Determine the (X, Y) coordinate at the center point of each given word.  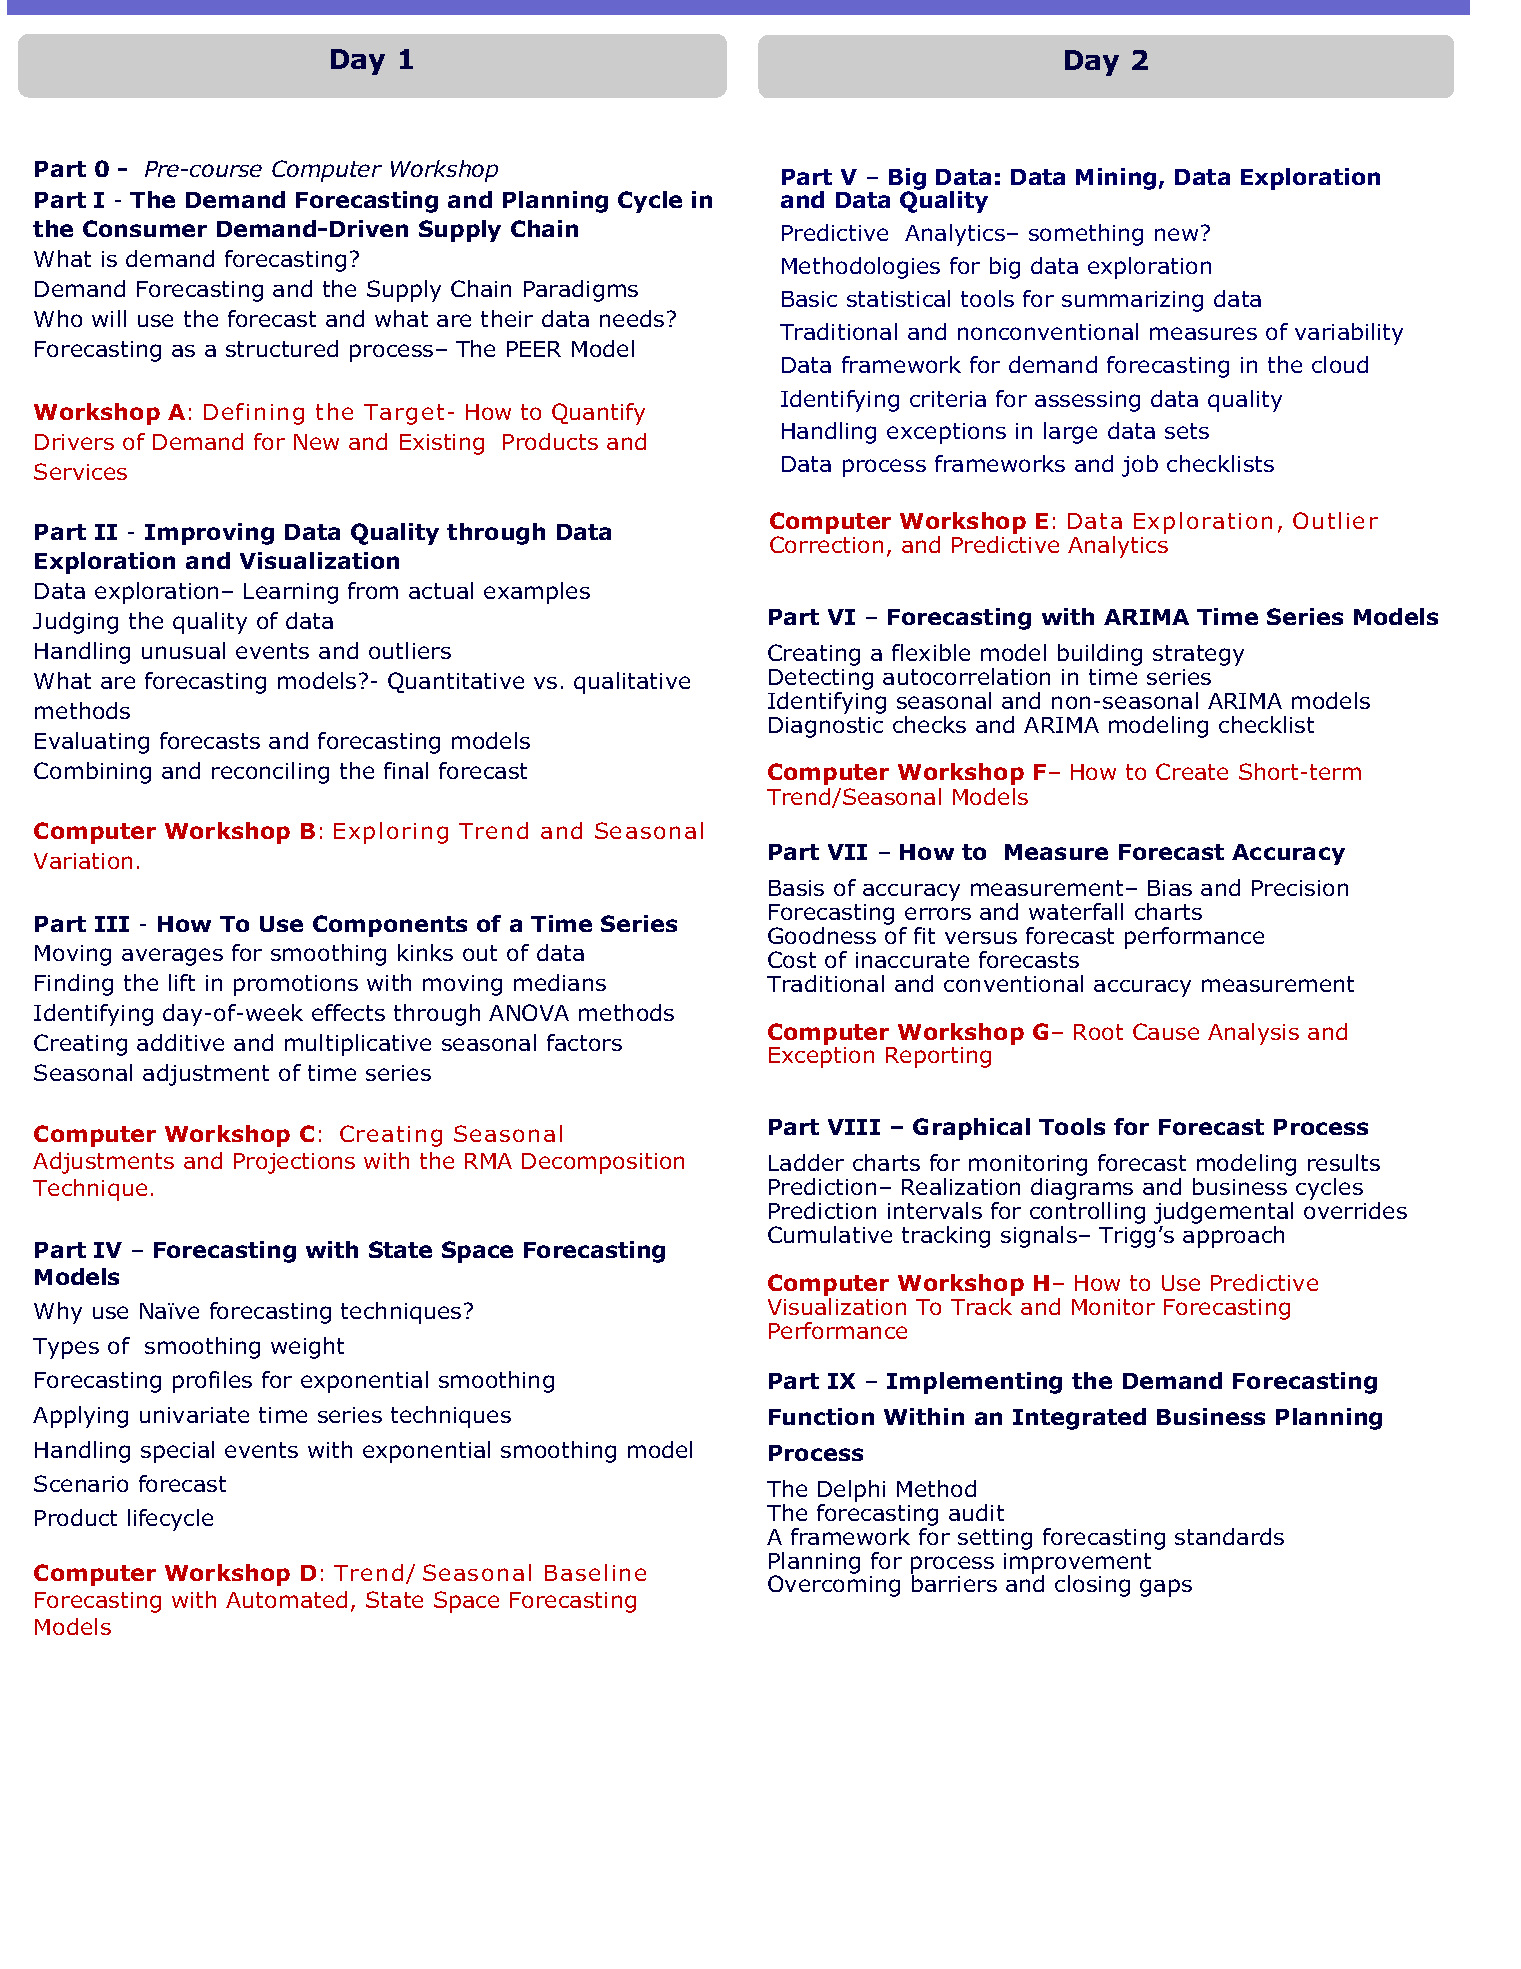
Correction (826, 544)
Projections (294, 1163)
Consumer (145, 228)
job (1140, 466)
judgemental (1223, 1213)
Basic (809, 299)
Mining (1116, 179)
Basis (796, 888)
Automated (286, 1599)
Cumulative (830, 1234)
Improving (209, 534)
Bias (1170, 888)
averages (172, 957)
